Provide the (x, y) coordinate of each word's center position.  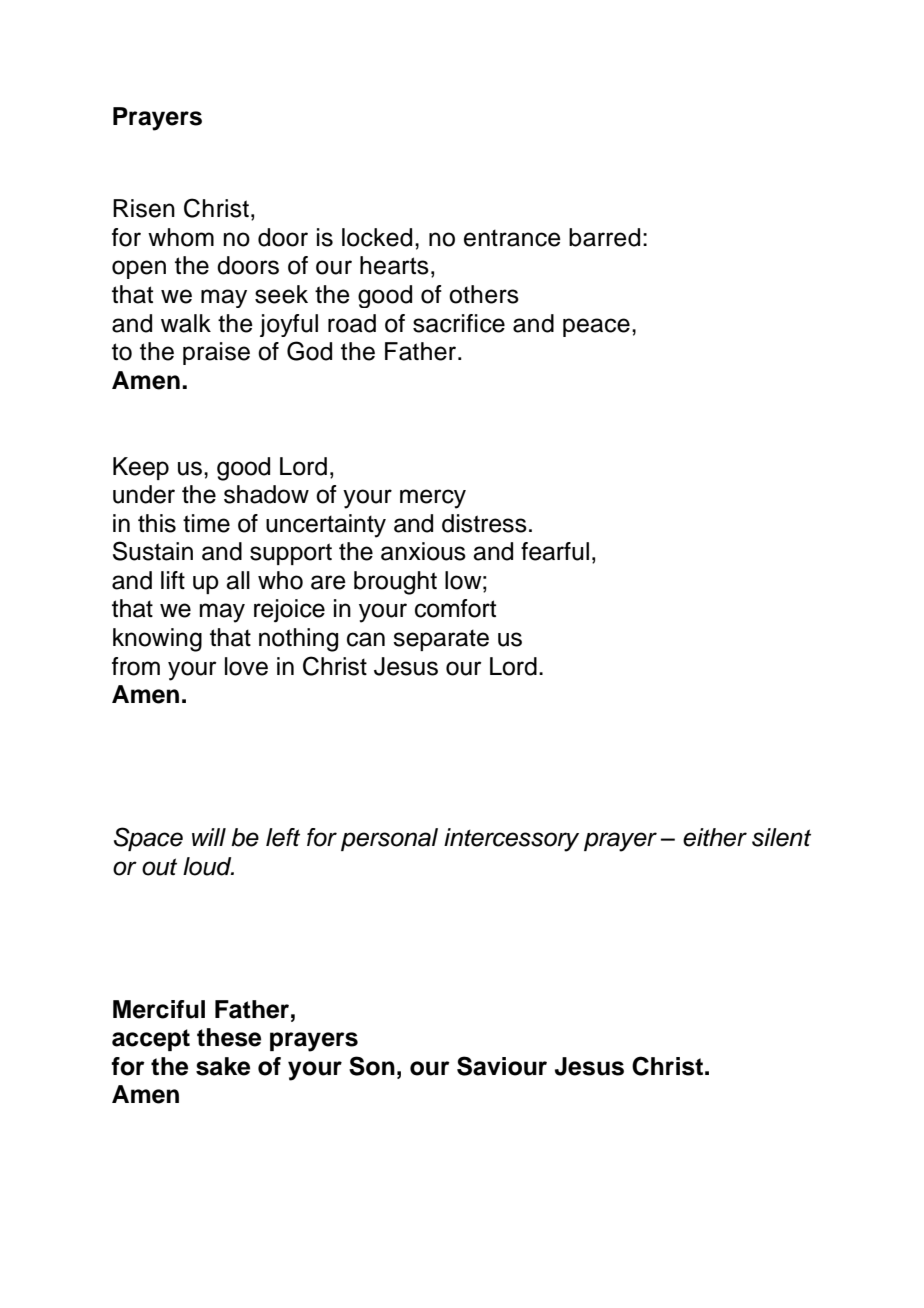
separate (441, 640)
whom (181, 237)
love (246, 666)
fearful (555, 551)
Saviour (502, 1066)
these (229, 1037)
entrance (512, 238)
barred (604, 237)
